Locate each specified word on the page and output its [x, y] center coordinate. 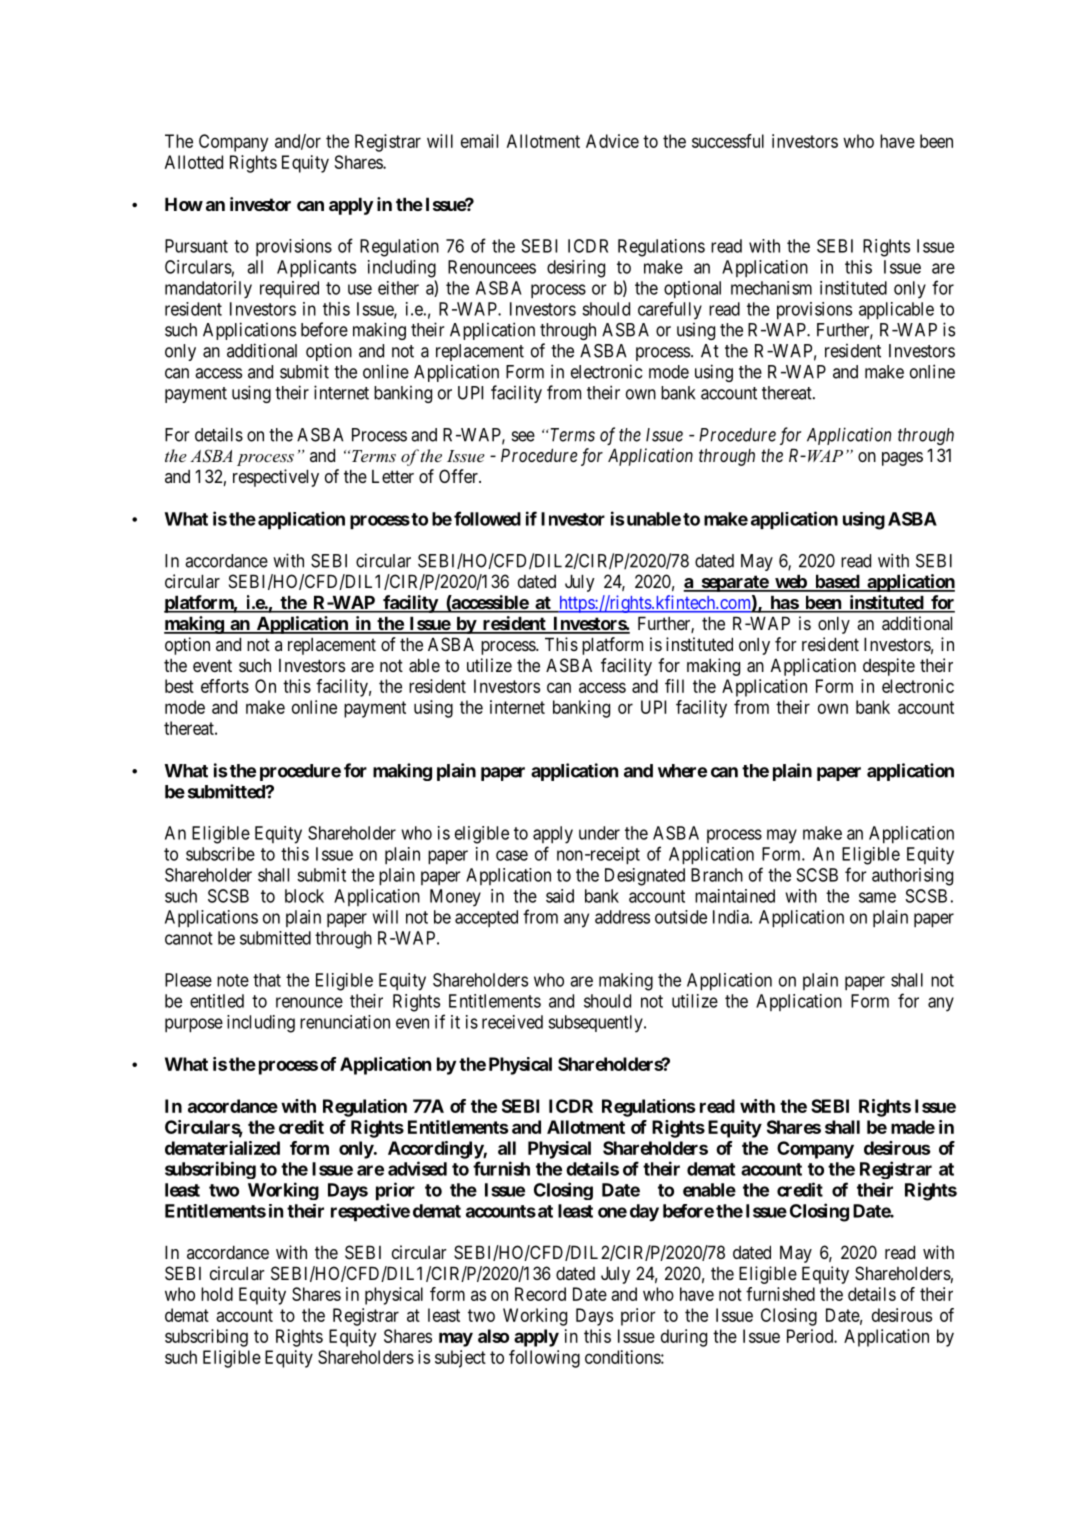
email [479, 141]
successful [728, 141]
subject [460, 1359]
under [599, 833]
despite [889, 667]
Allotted [194, 162]
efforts [225, 686]
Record [540, 1294]
